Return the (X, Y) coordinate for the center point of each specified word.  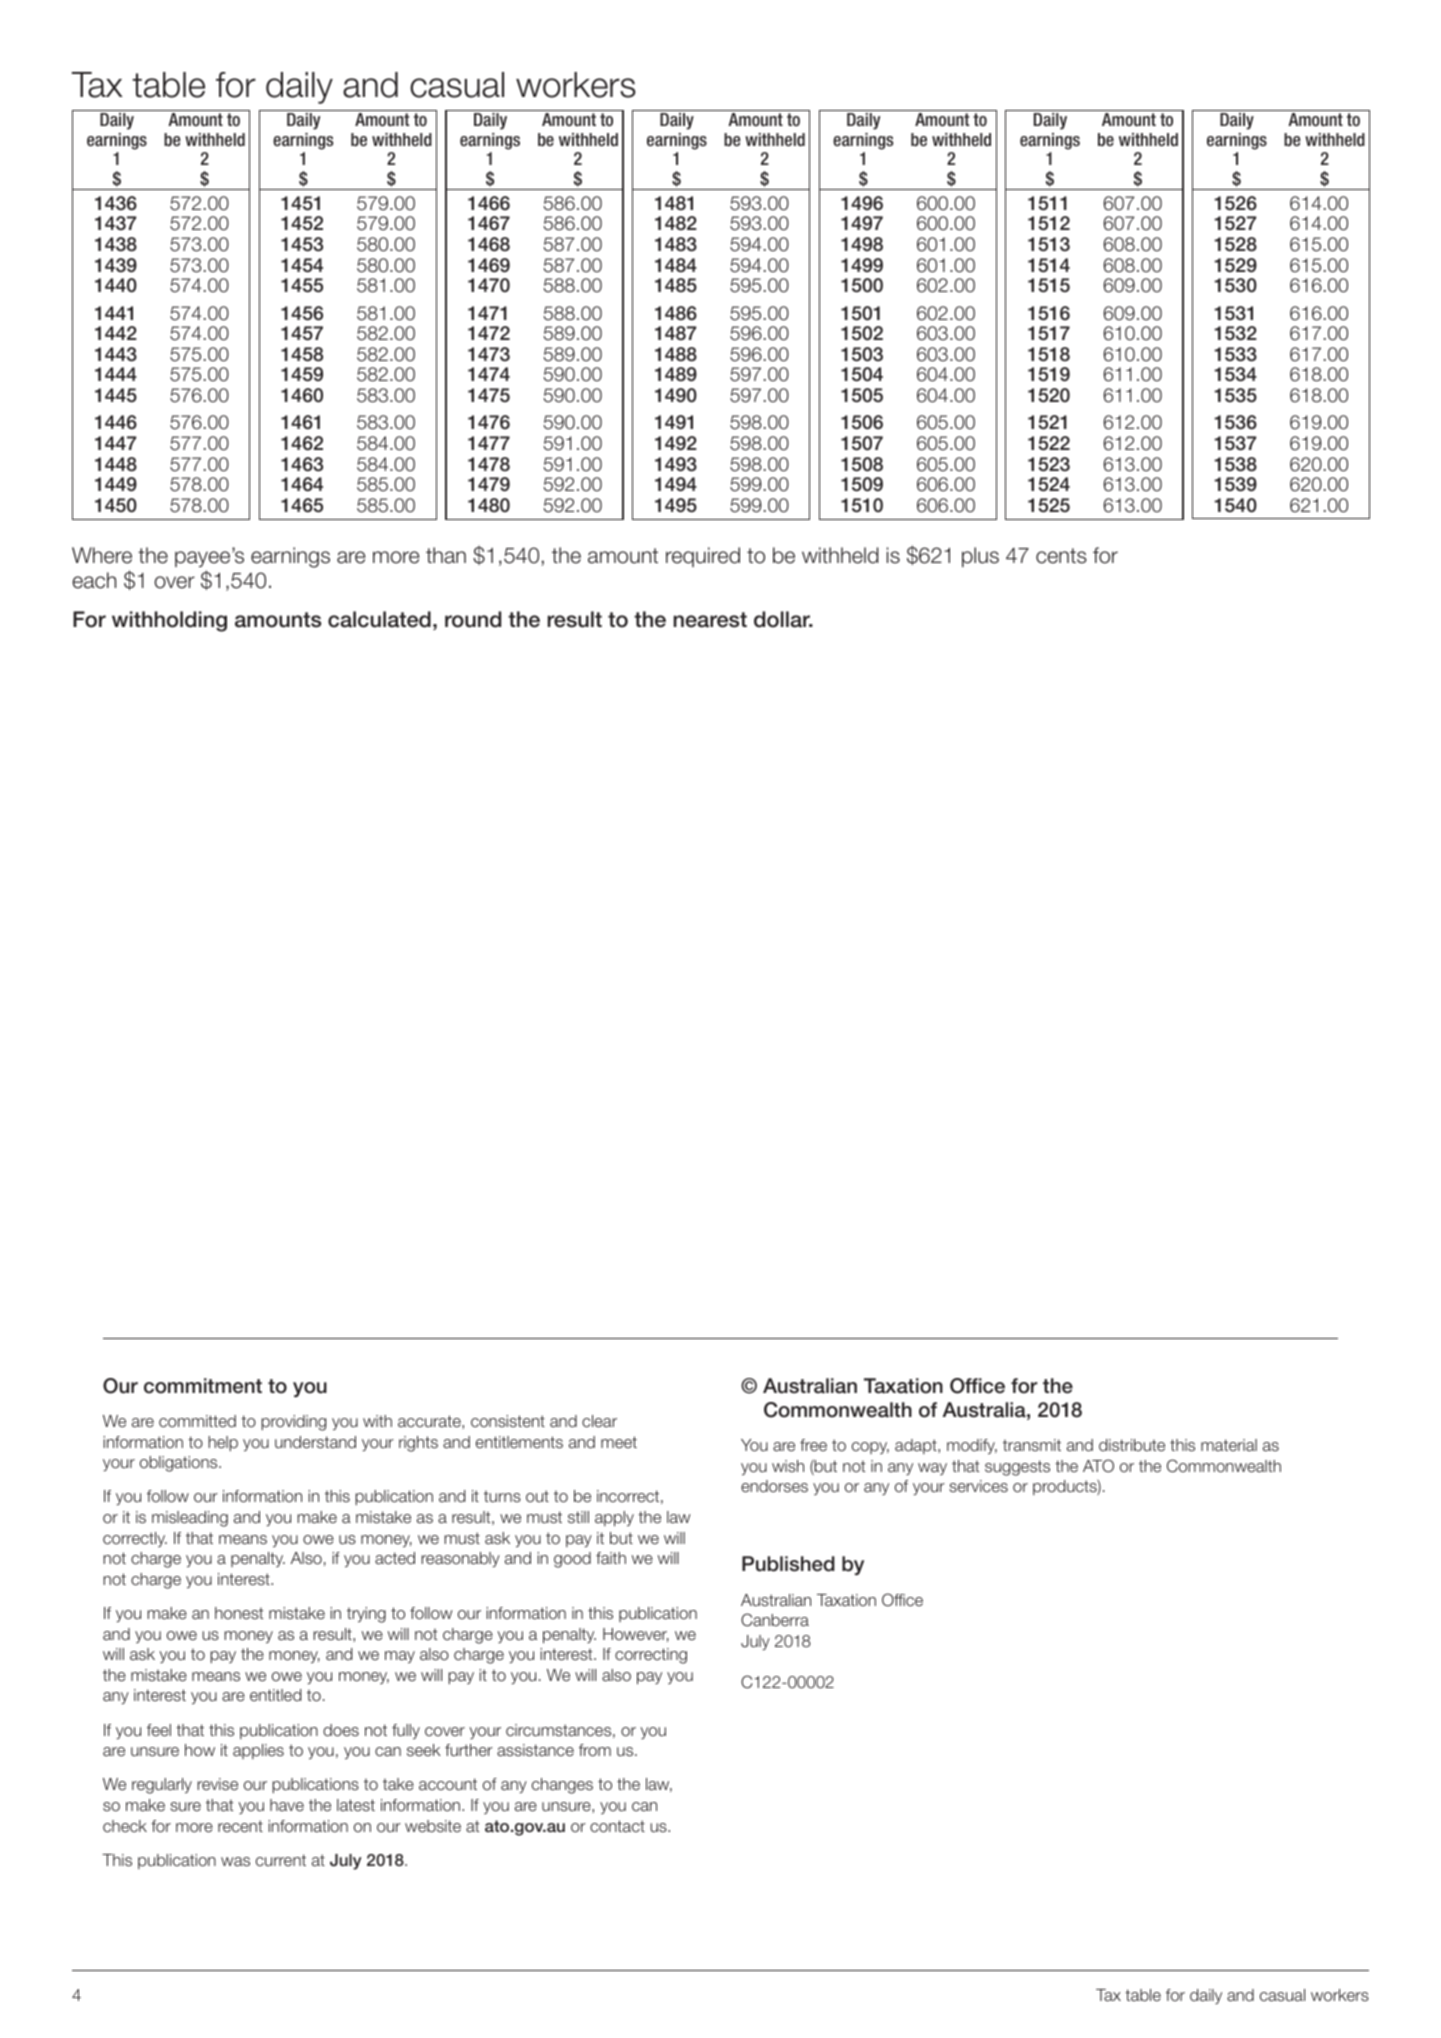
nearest (710, 620)
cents (1061, 556)
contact (617, 1826)
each (94, 580)
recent (240, 1826)
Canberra (775, 1620)
